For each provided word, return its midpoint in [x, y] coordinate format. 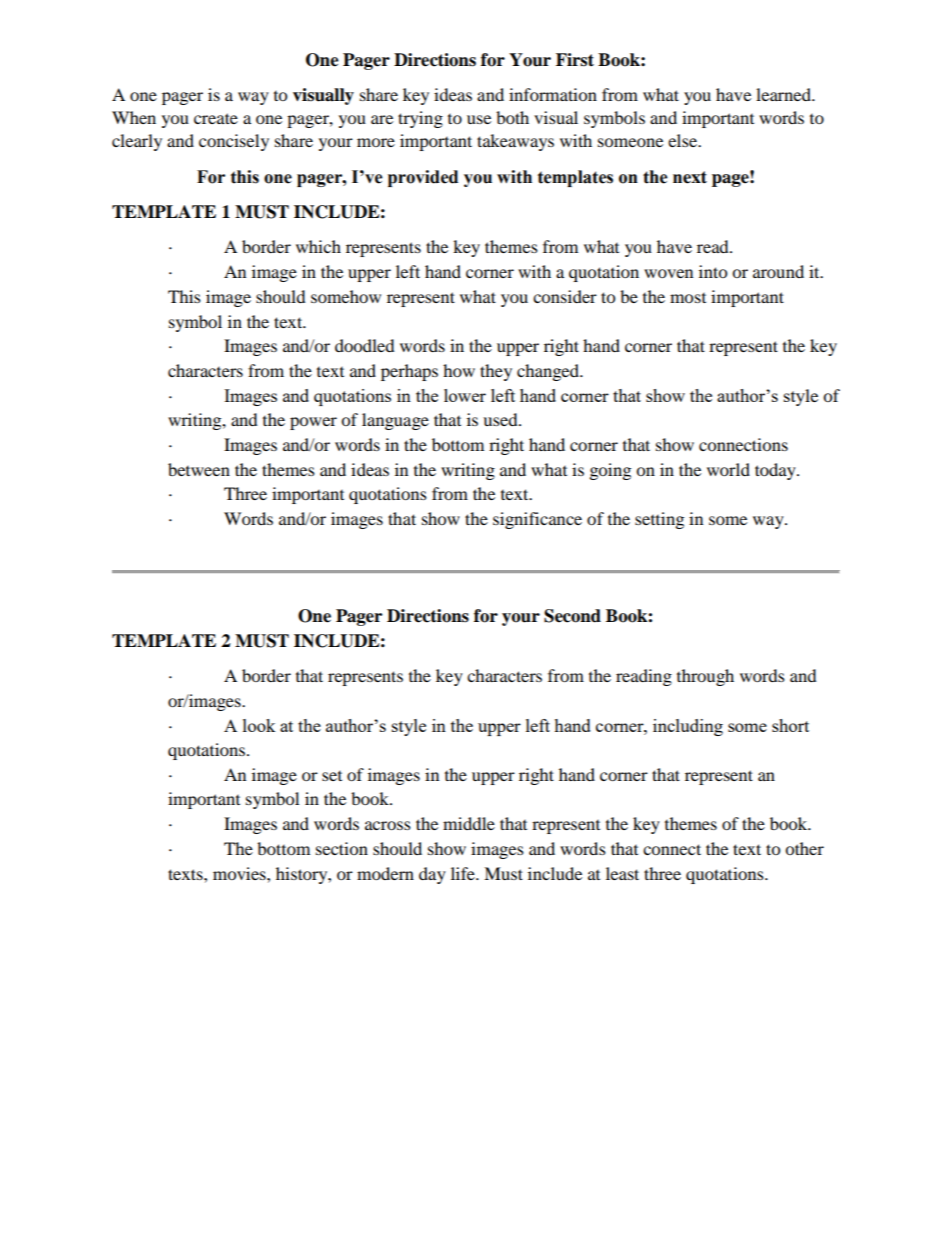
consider [565, 296]
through [705, 677]
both [512, 117]
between [199, 469]
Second [572, 616]
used [501, 419]
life [464, 873]
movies [240, 873]
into [713, 271]
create [216, 118]
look [259, 725]
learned [784, 94]
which [318, 246]
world [728, 469]
